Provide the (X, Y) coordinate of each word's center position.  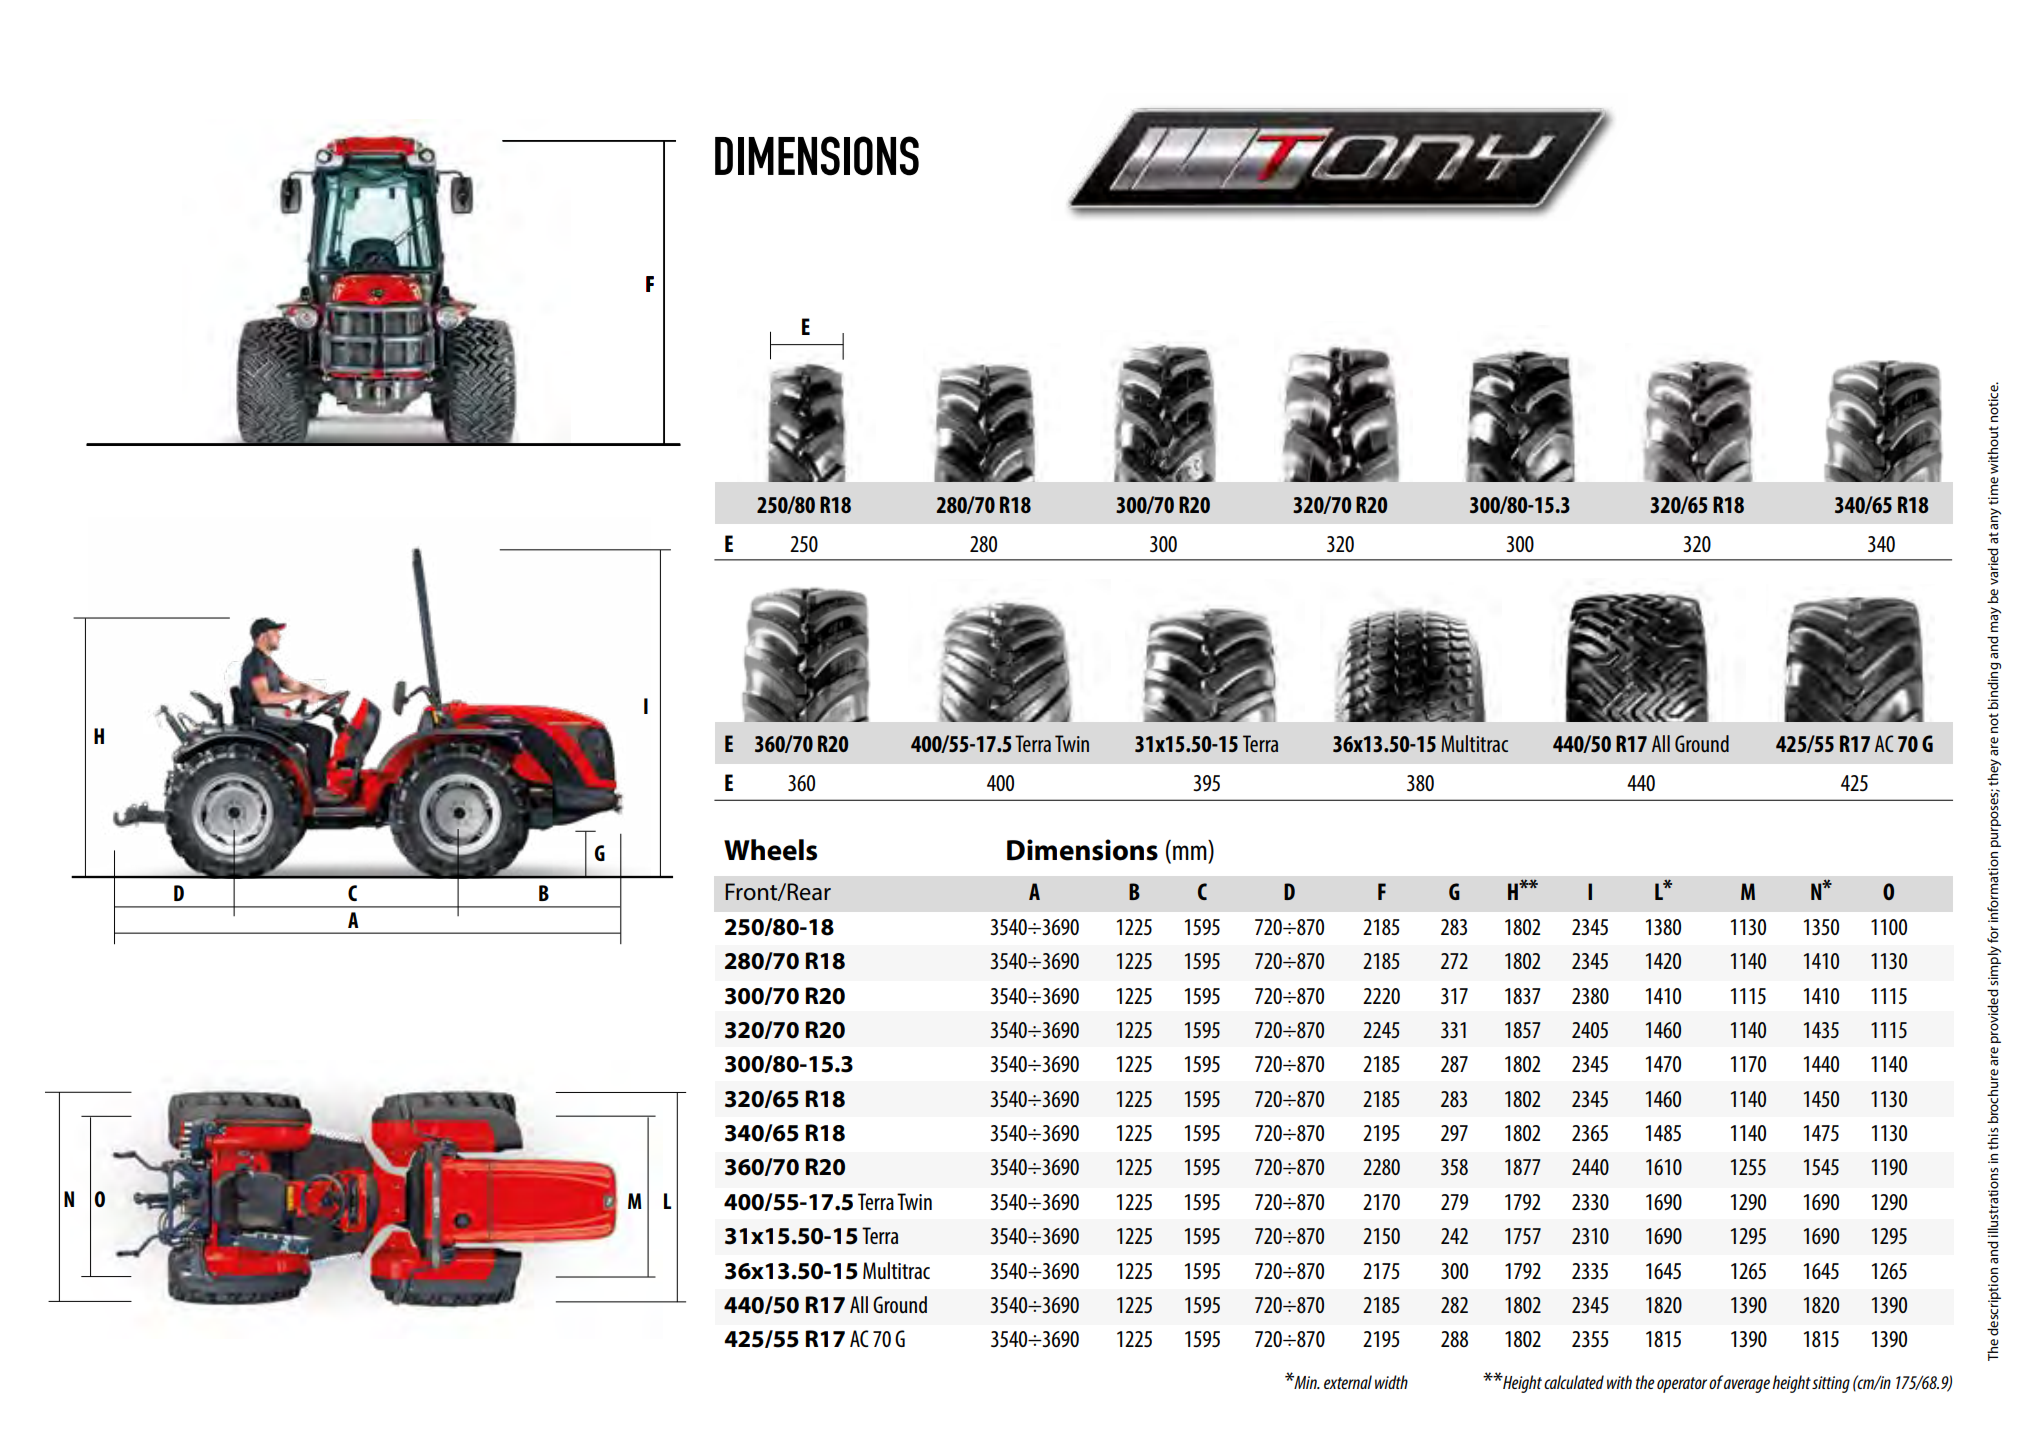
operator (1682, 1385)
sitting (1831, 1384)
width (1391, 1382)
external (1348, 1382)
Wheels (770, 850)
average (1747, 1386)
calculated (1574, 1382)
